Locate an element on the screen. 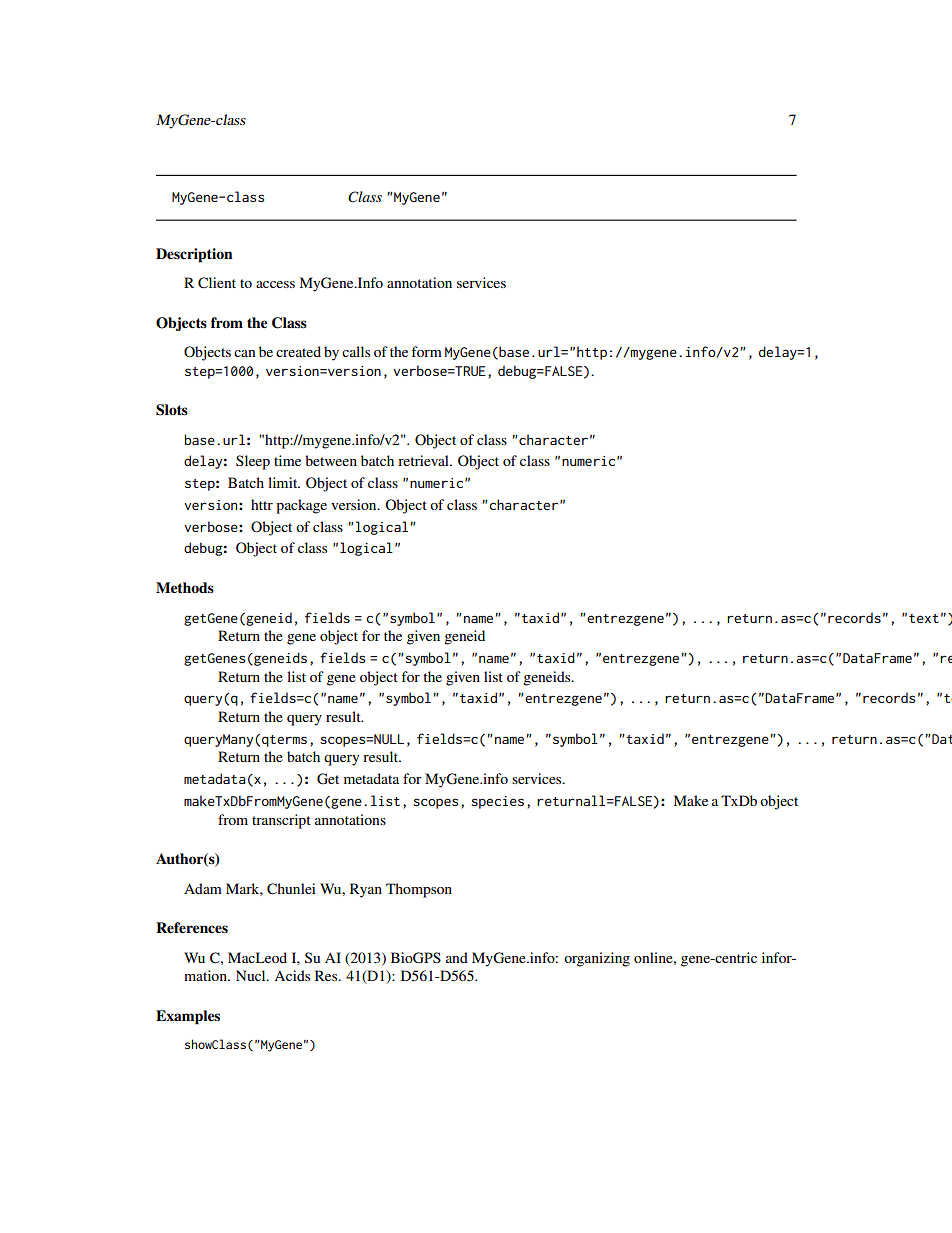 The height and width of the screenshot is (1233, 952). transcript is located at coordinates (281, 821).
